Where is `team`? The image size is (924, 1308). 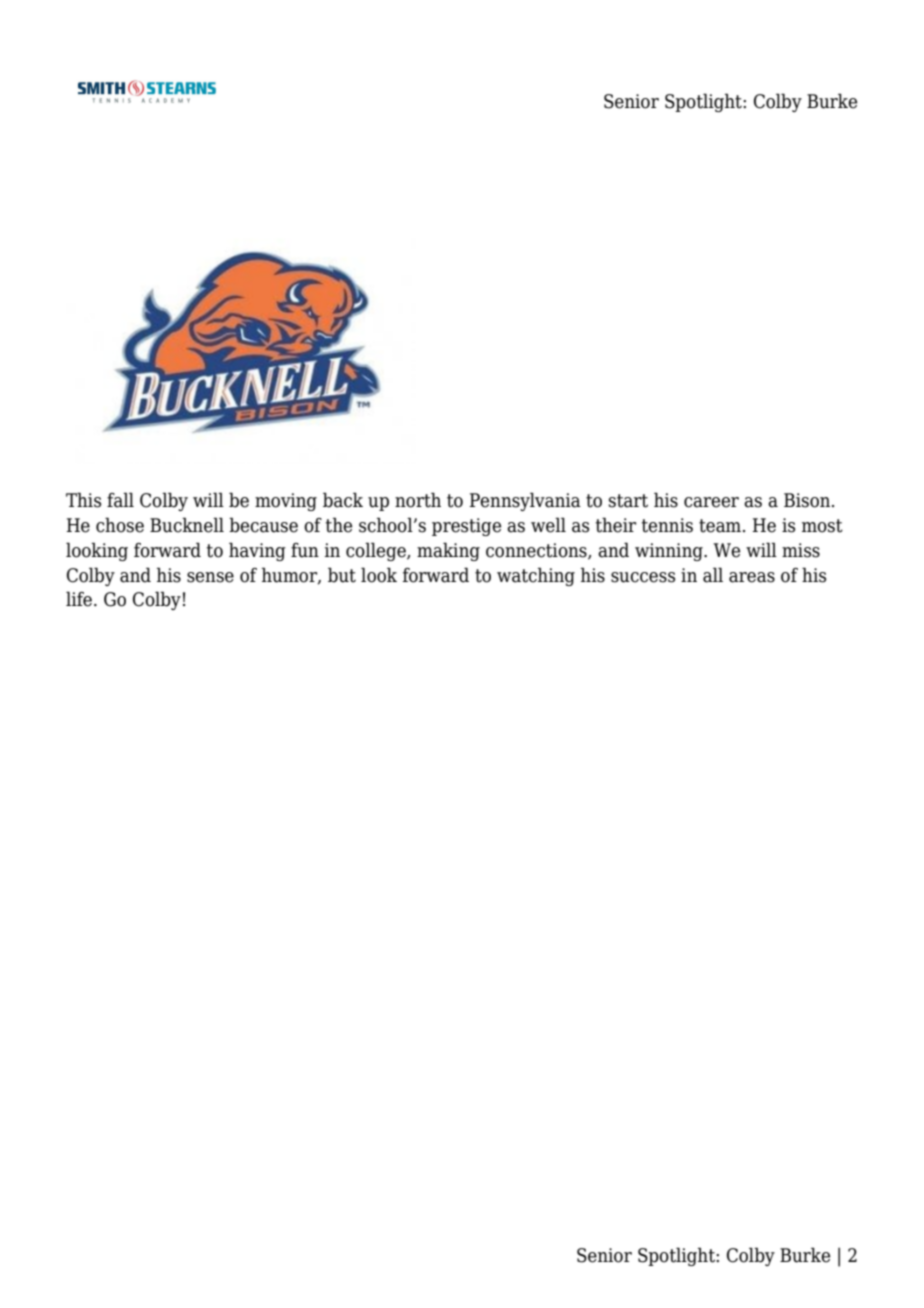 team is located at coordinates (721, 526).
